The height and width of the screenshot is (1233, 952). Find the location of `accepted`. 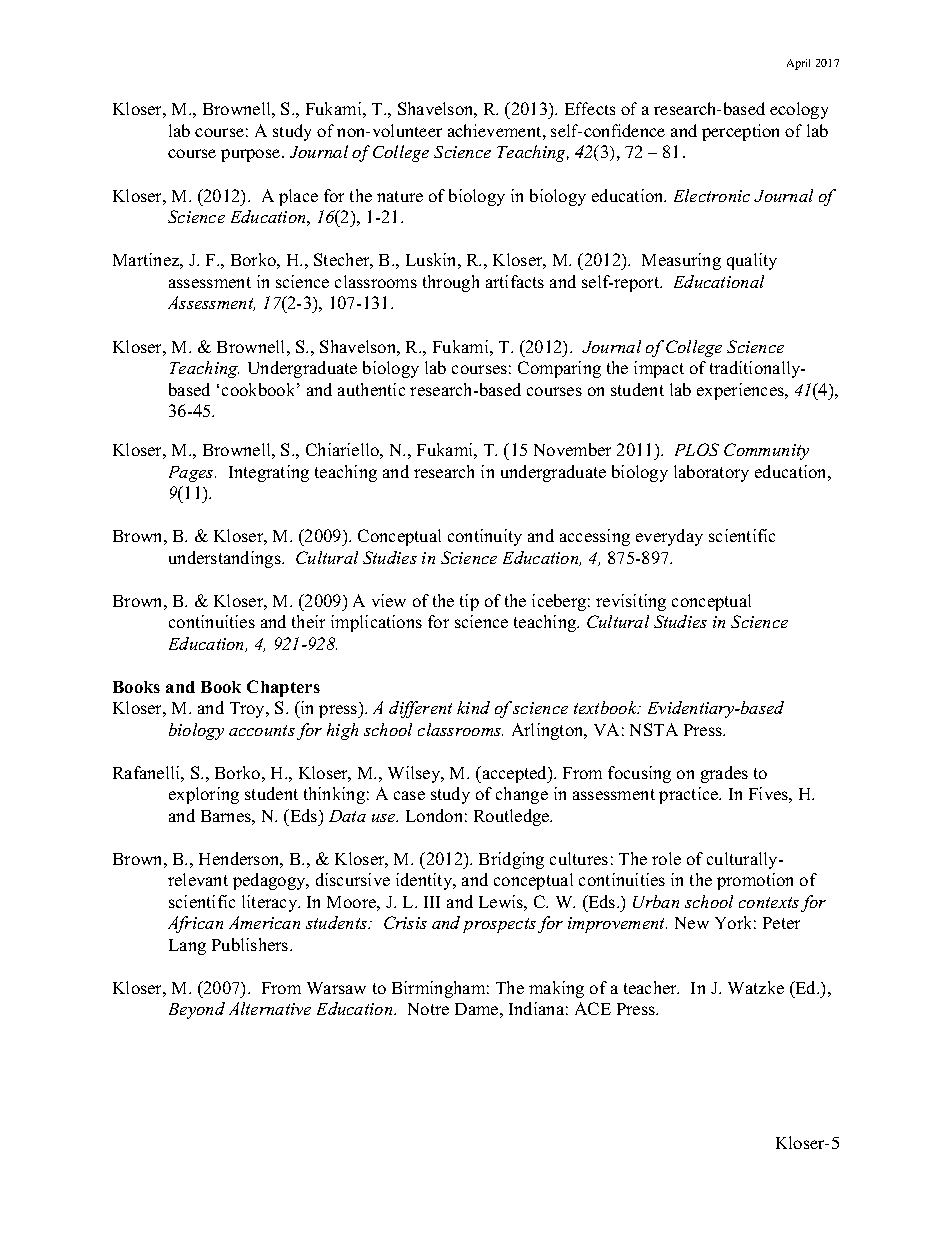

accepted is located at coordinates (515, 774).
